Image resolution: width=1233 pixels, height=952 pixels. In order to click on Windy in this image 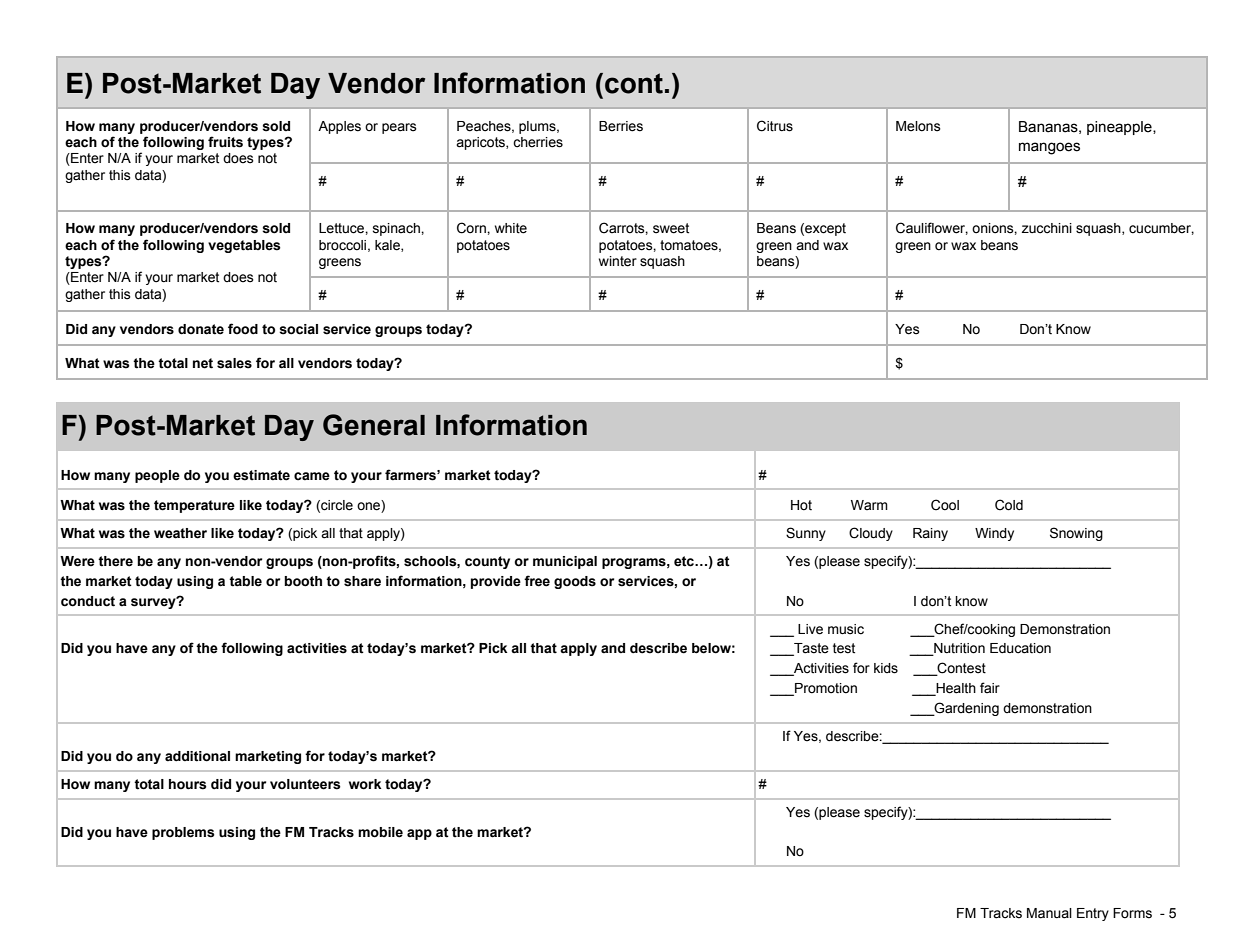, I will do `click(994, 534)`.
